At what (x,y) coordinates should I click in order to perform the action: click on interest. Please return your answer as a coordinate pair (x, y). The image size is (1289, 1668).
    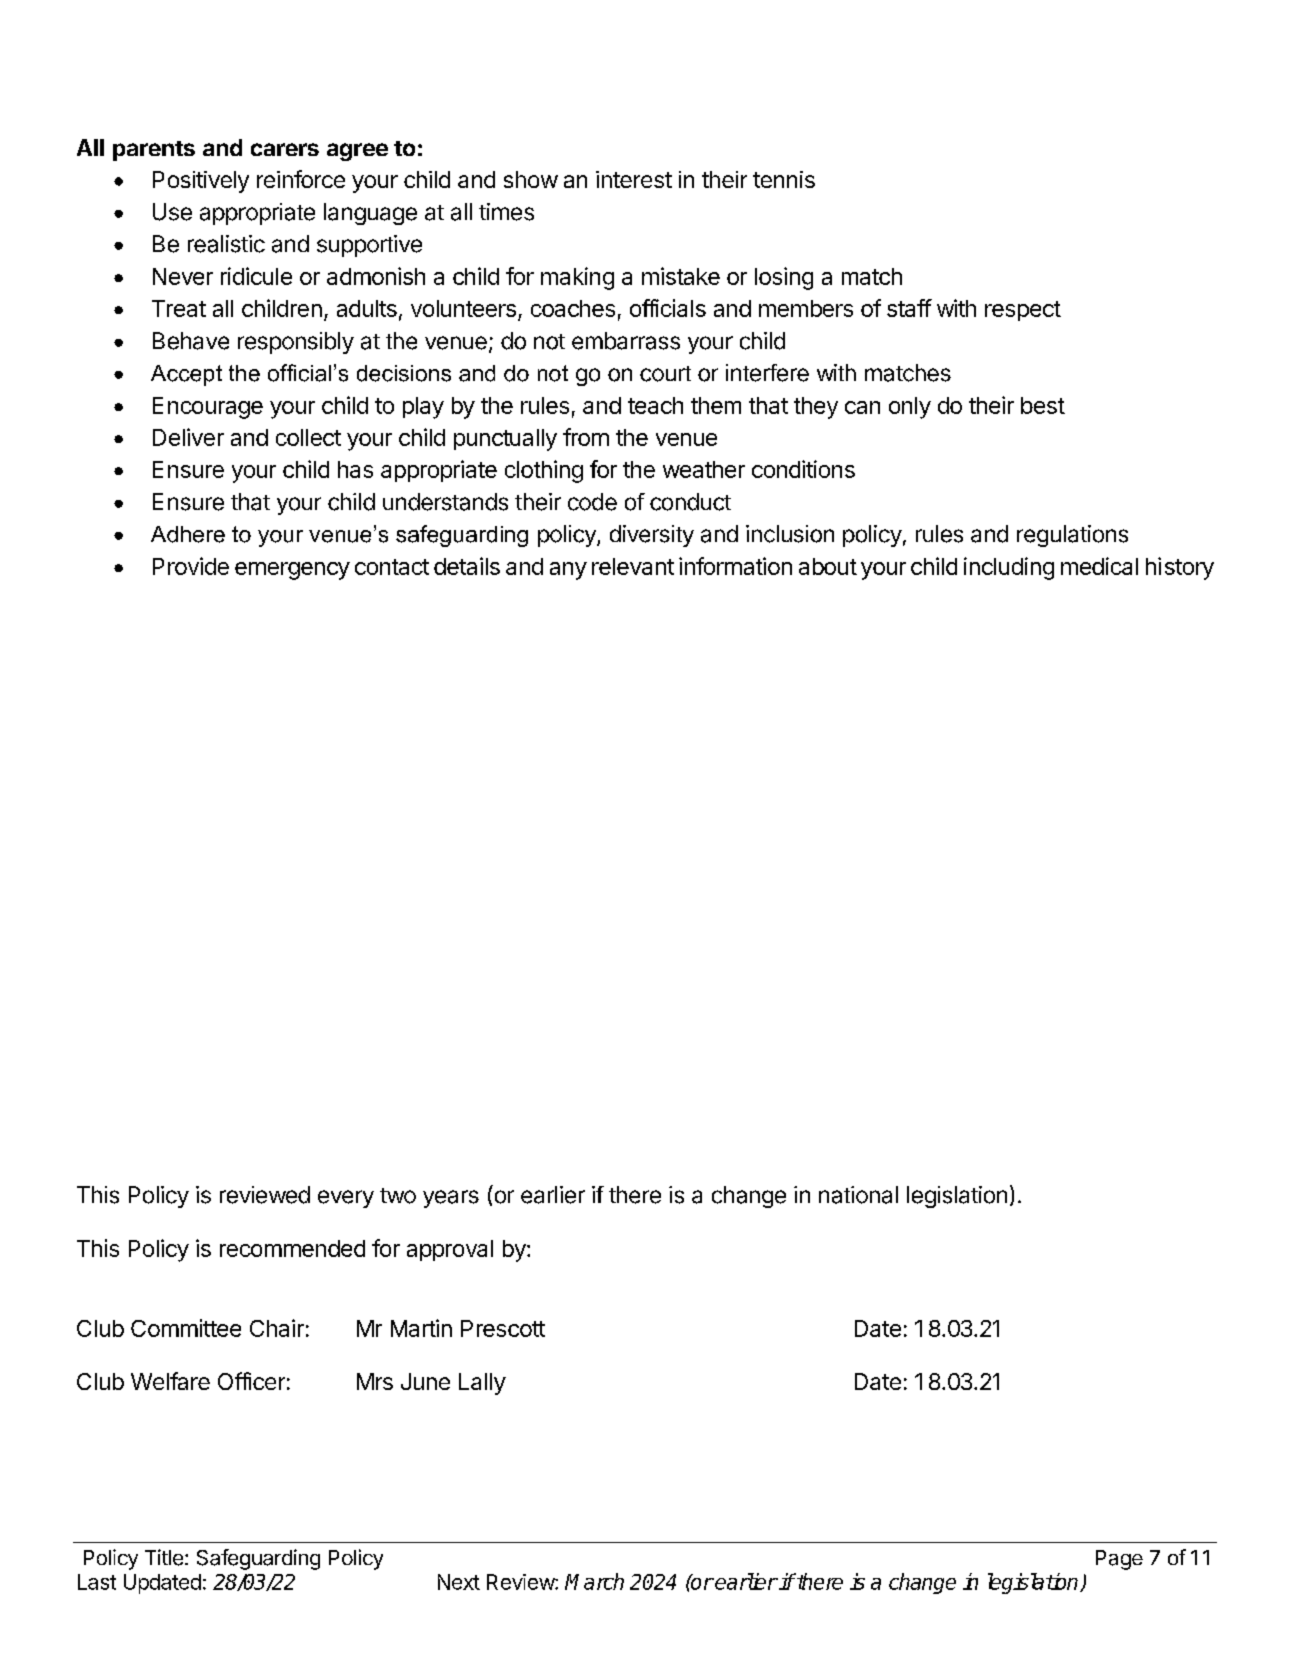
    Looking at the image, I should click on (634, 179).
